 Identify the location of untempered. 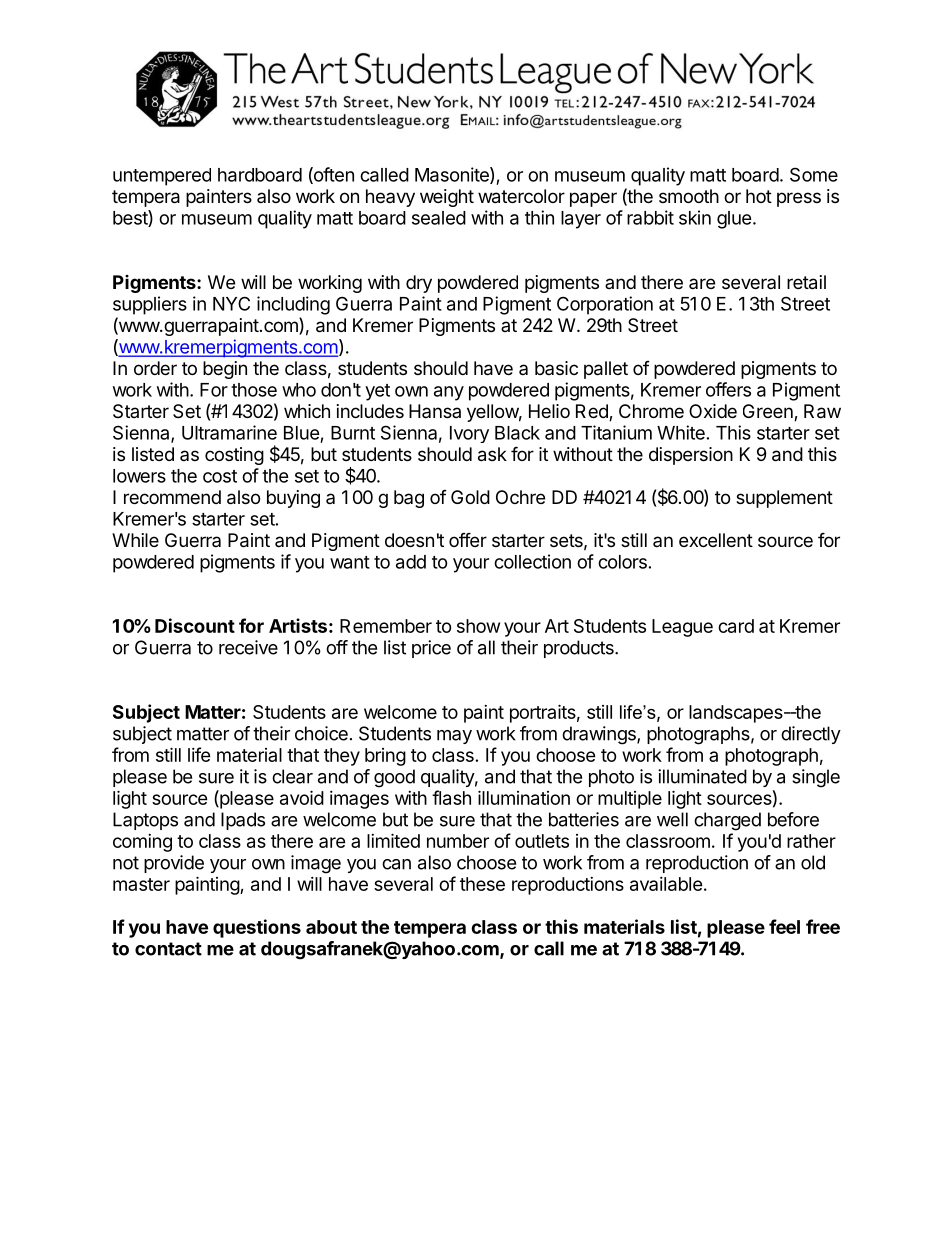
(162, 177).
